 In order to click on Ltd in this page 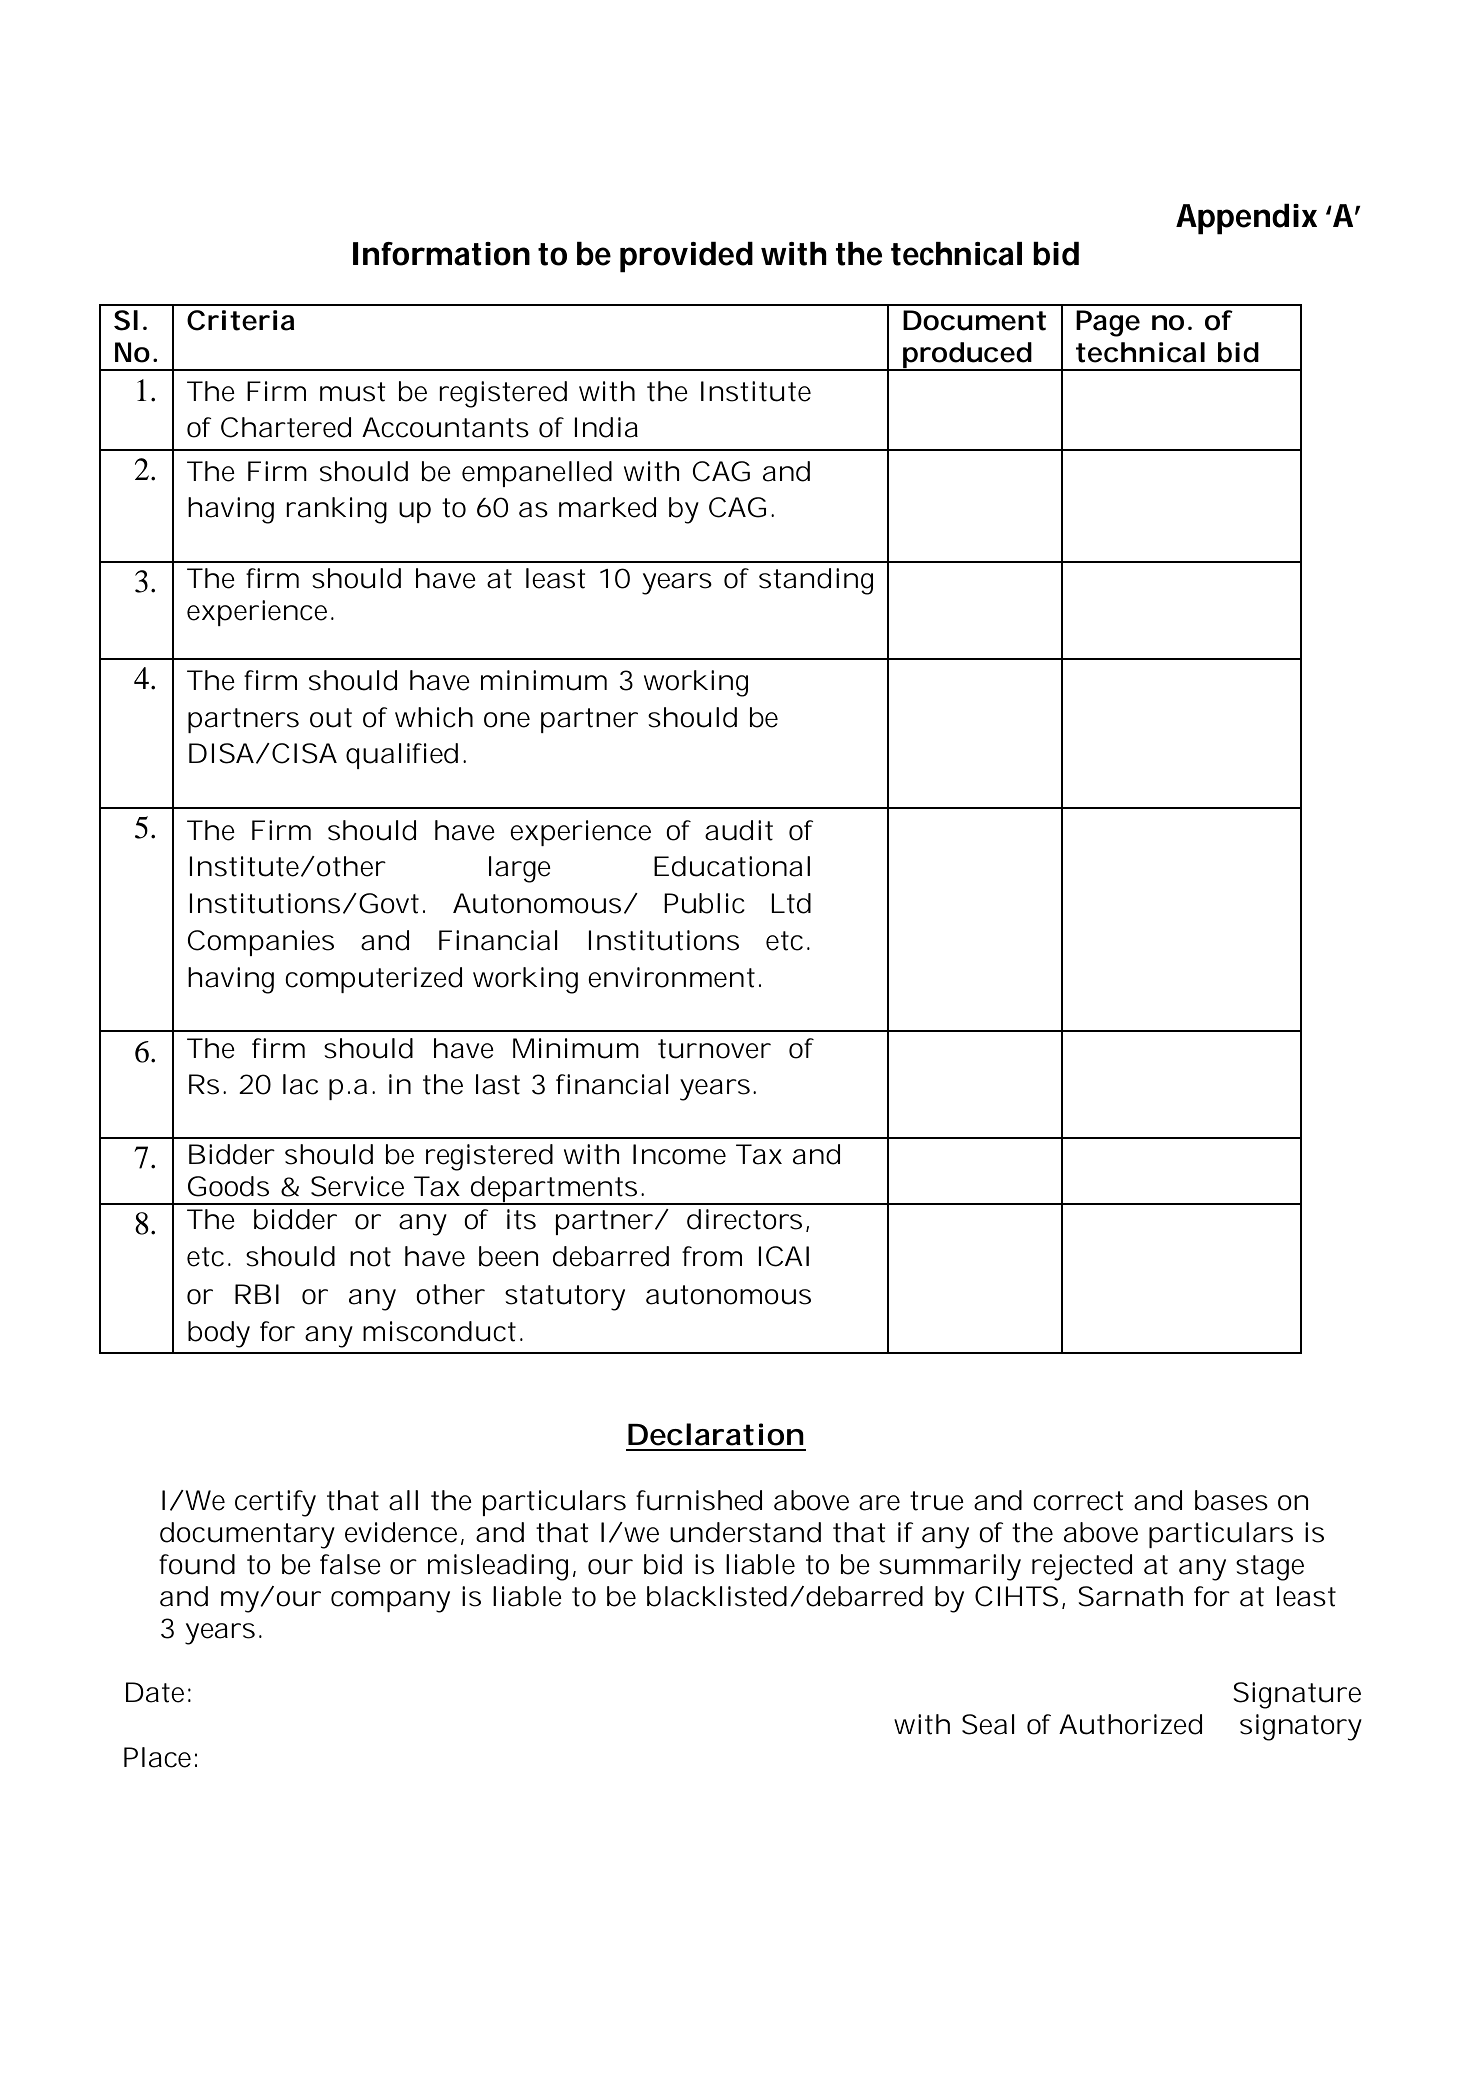, I will do `click(791, 903)`.
